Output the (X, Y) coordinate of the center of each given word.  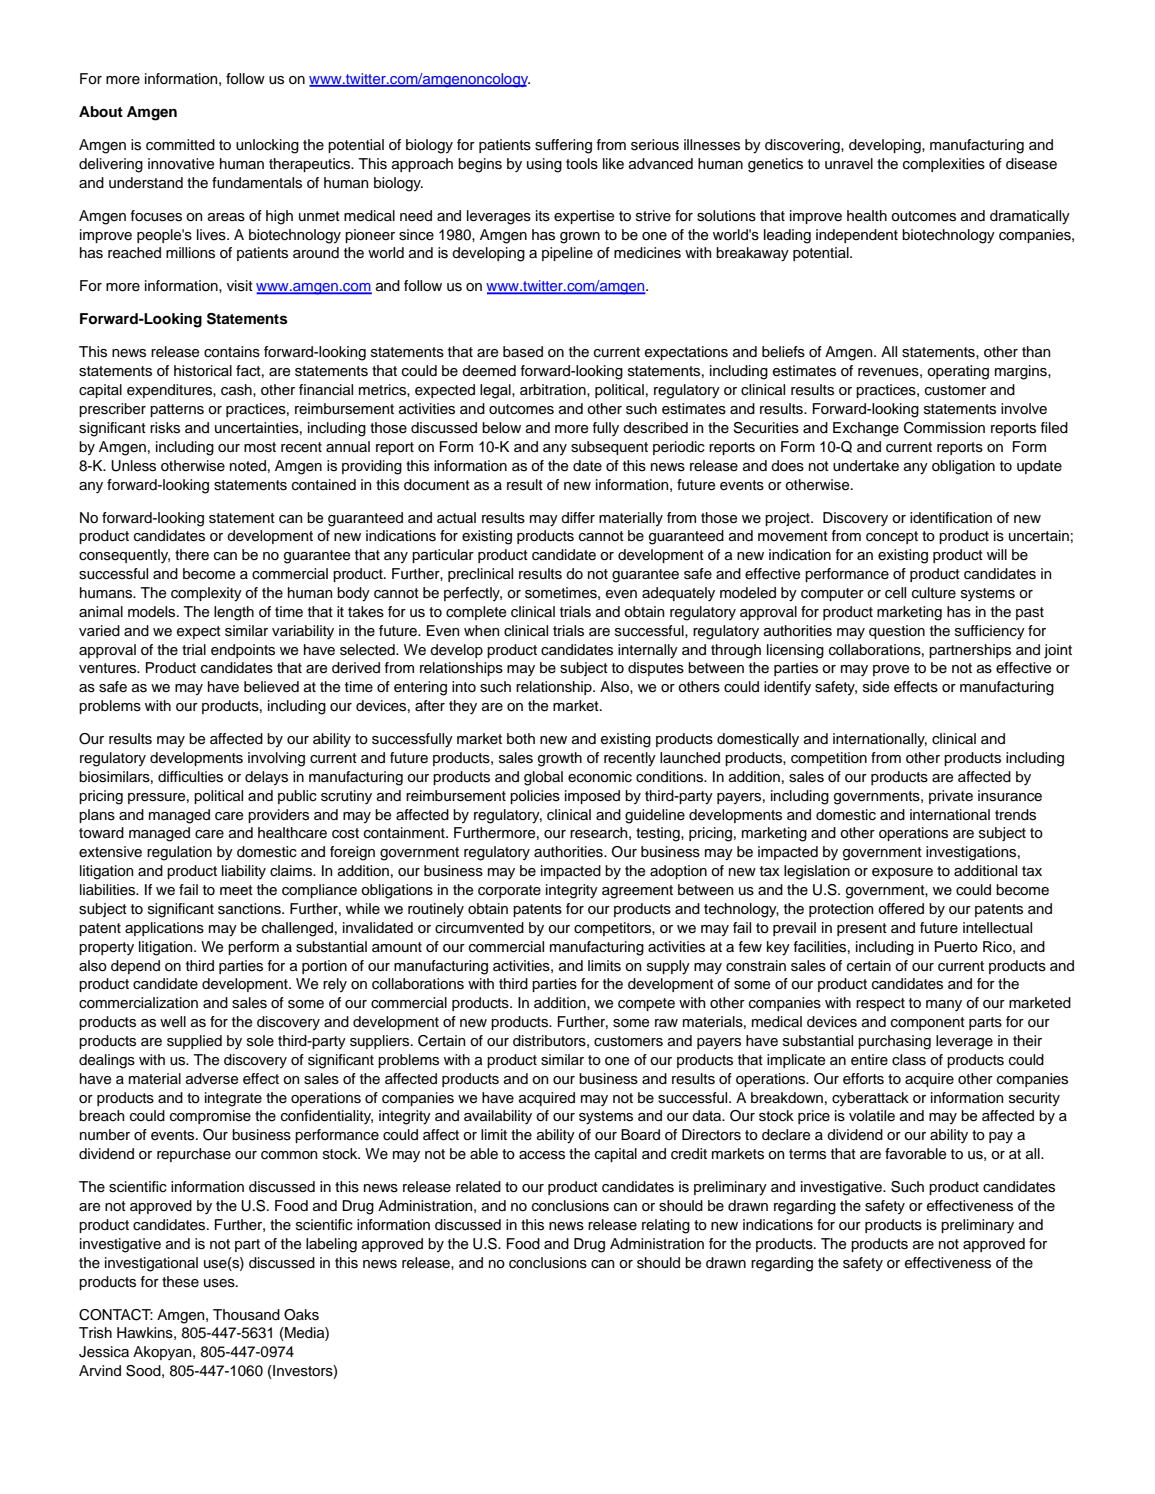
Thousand (246, 1315)
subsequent (609, 448)
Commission (944, 428)
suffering (563, 146)
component (928, 1023)
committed (180, 145)
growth (560, 759)
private (951, 797)
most (260, 447)
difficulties (190, 777)
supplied (194, 1042)
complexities (944, 165)
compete (646, 1004)
